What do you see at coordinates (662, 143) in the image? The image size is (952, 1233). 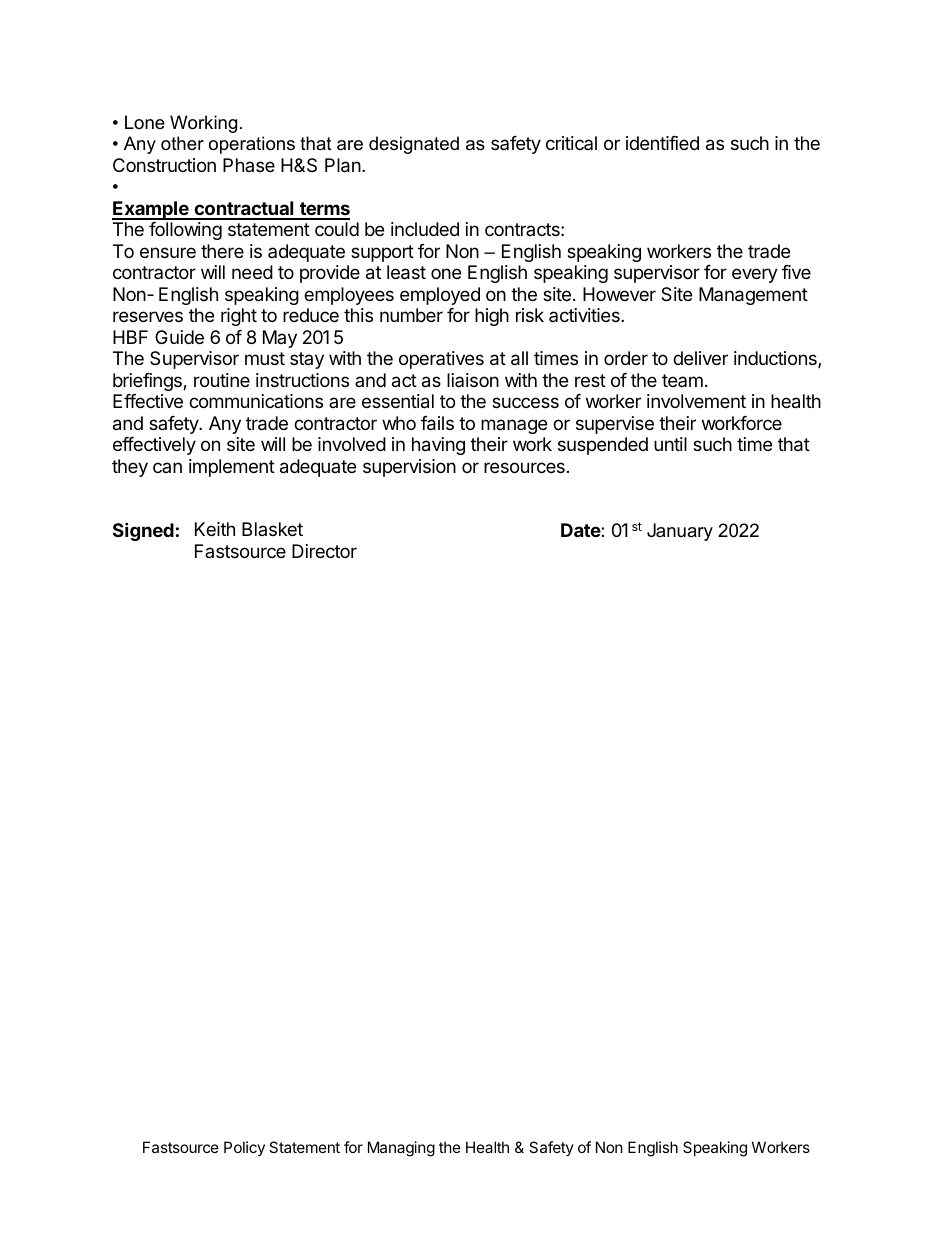 I see `identified` at bounding box center [662, 143].
